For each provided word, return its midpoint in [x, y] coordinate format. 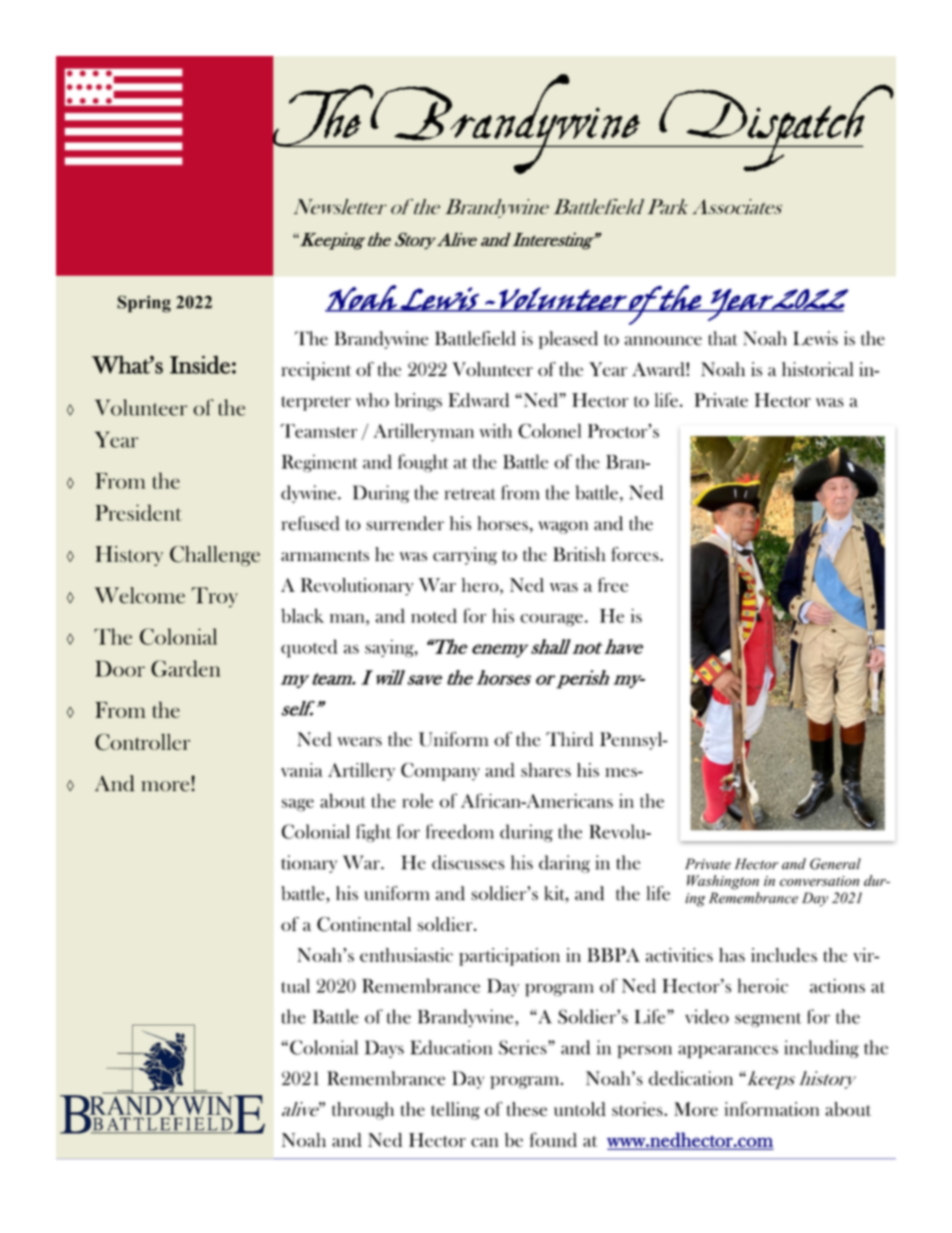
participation [509, 957]
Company [440, 772]
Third [569, 739]
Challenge [215, 556]
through [363, 1111]
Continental [364, 924]
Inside [200, 364]
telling [455, 1111]
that [723, 338]
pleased [568, 340]
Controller [142, 742]
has [732, 955]
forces [636, 554]
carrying [465, 556]
